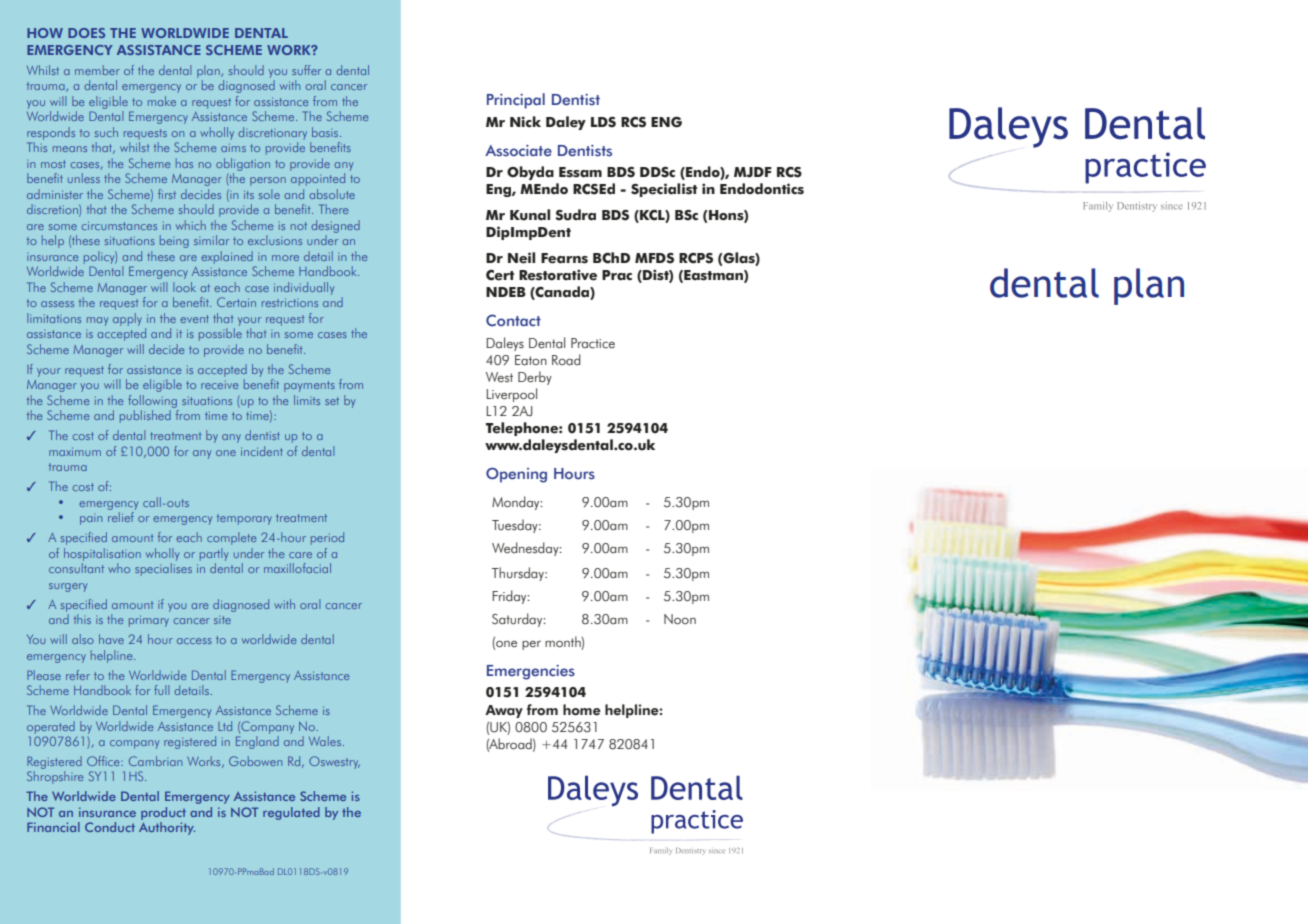 The image size is (1308, 924). What do you see at coordinates (512, 395) in the page?
I see `Liverpool` at bounding box center [512, 395].
